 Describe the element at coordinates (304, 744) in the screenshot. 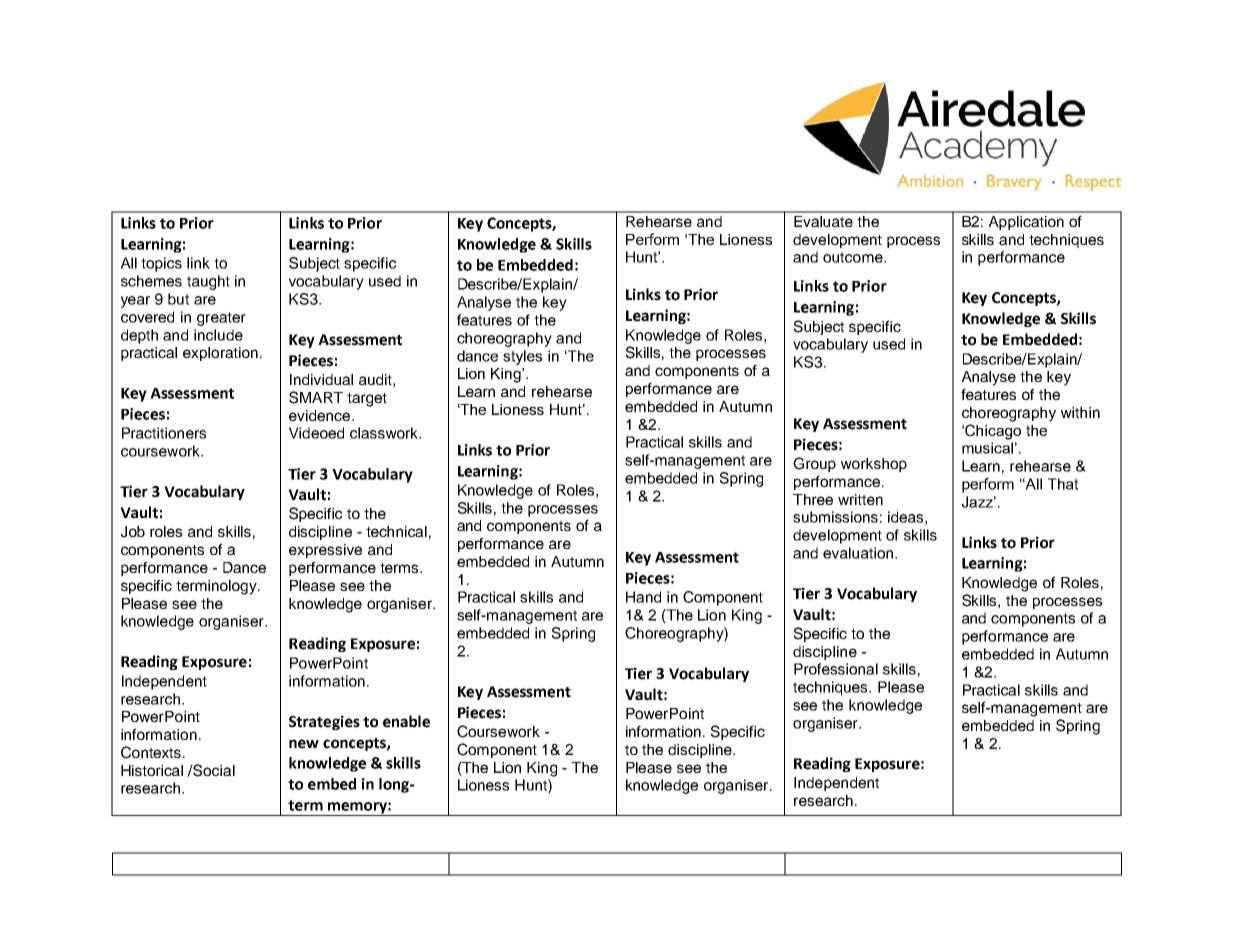

I see `new` at that location.
